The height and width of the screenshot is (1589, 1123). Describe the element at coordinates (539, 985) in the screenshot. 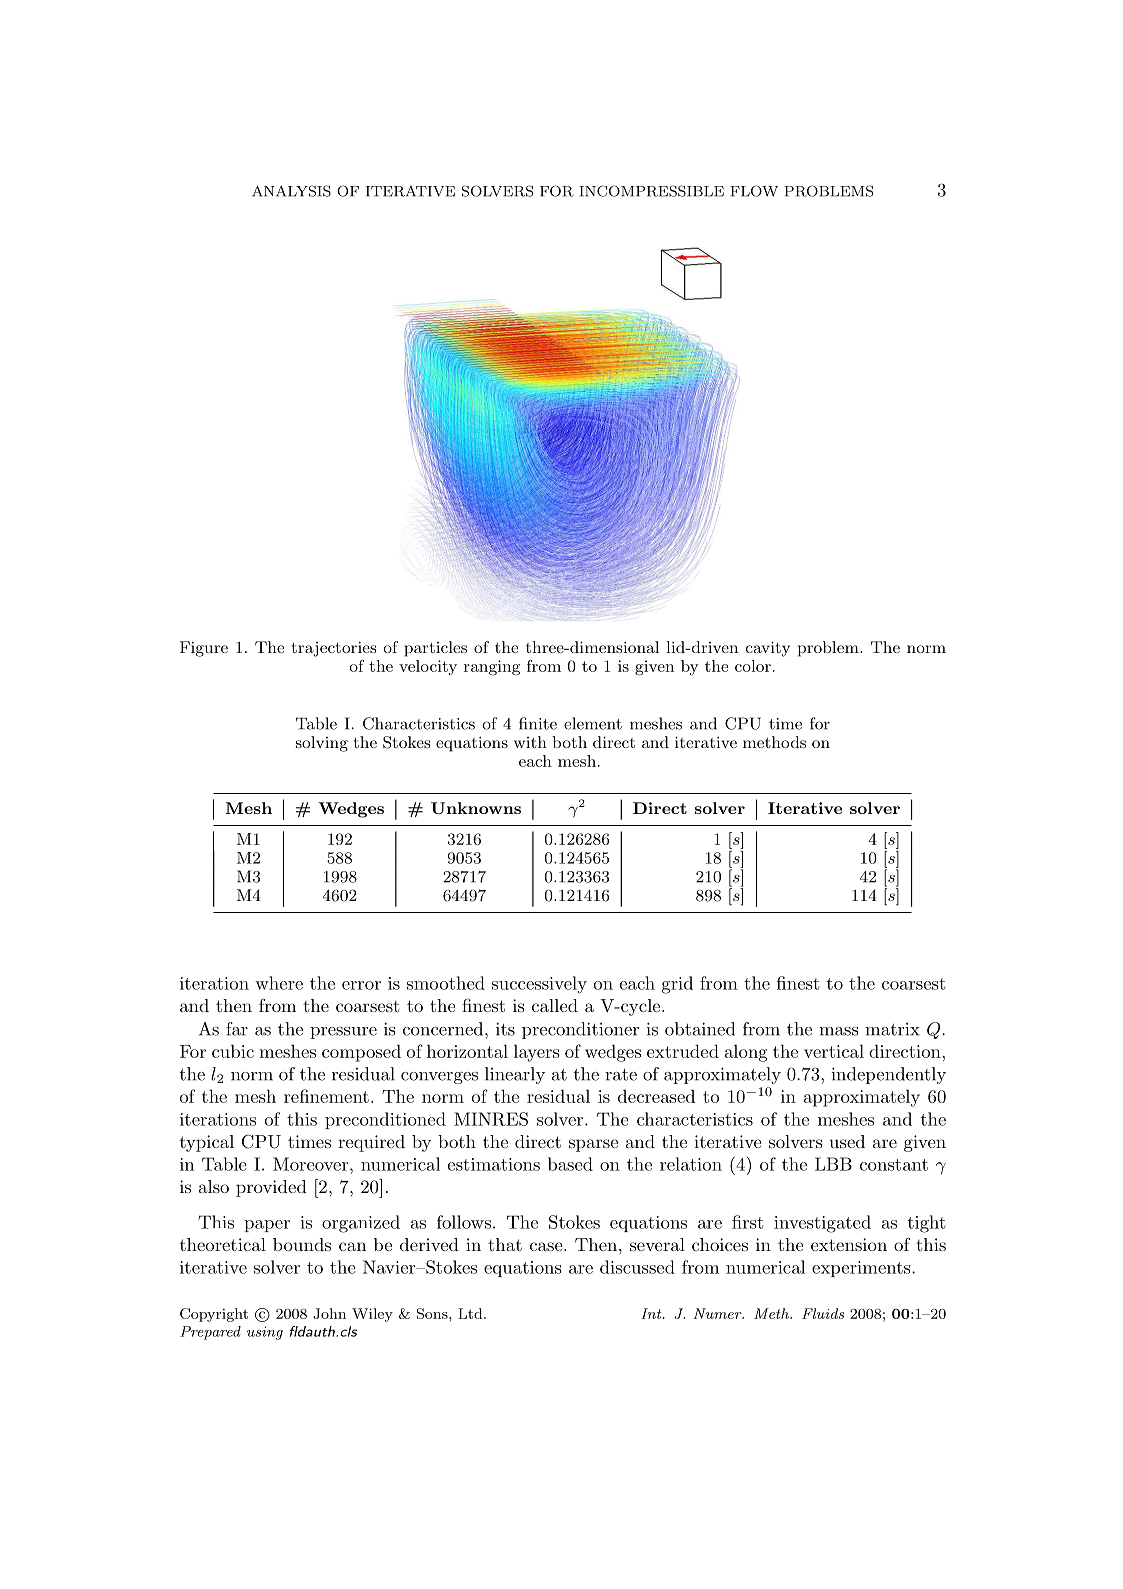

I see `successively` at that location.
